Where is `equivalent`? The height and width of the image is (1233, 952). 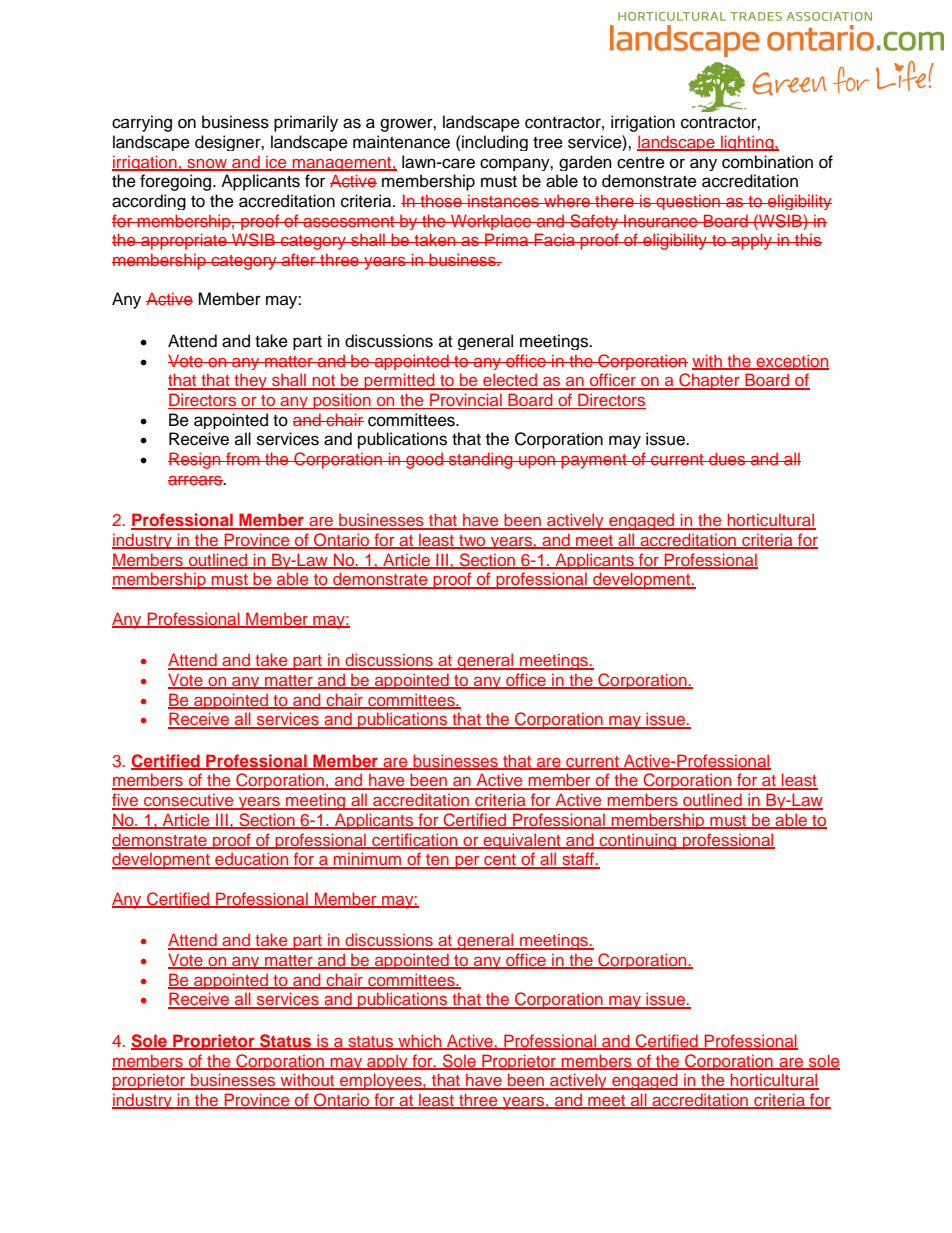 equivalent is located at coordinates (522, 841).
